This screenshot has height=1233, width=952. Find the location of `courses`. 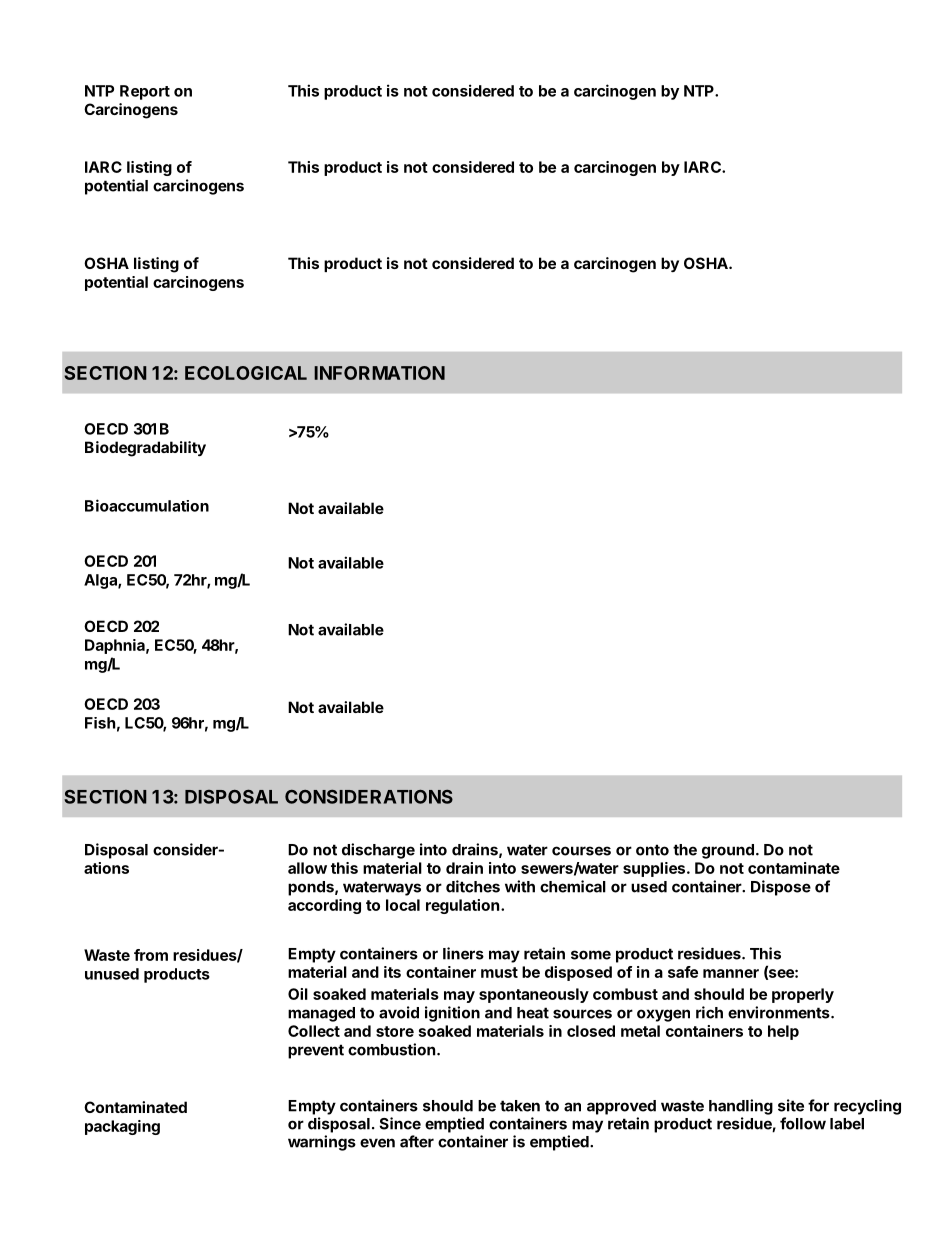

courses is located at coordinates (581, 851).
